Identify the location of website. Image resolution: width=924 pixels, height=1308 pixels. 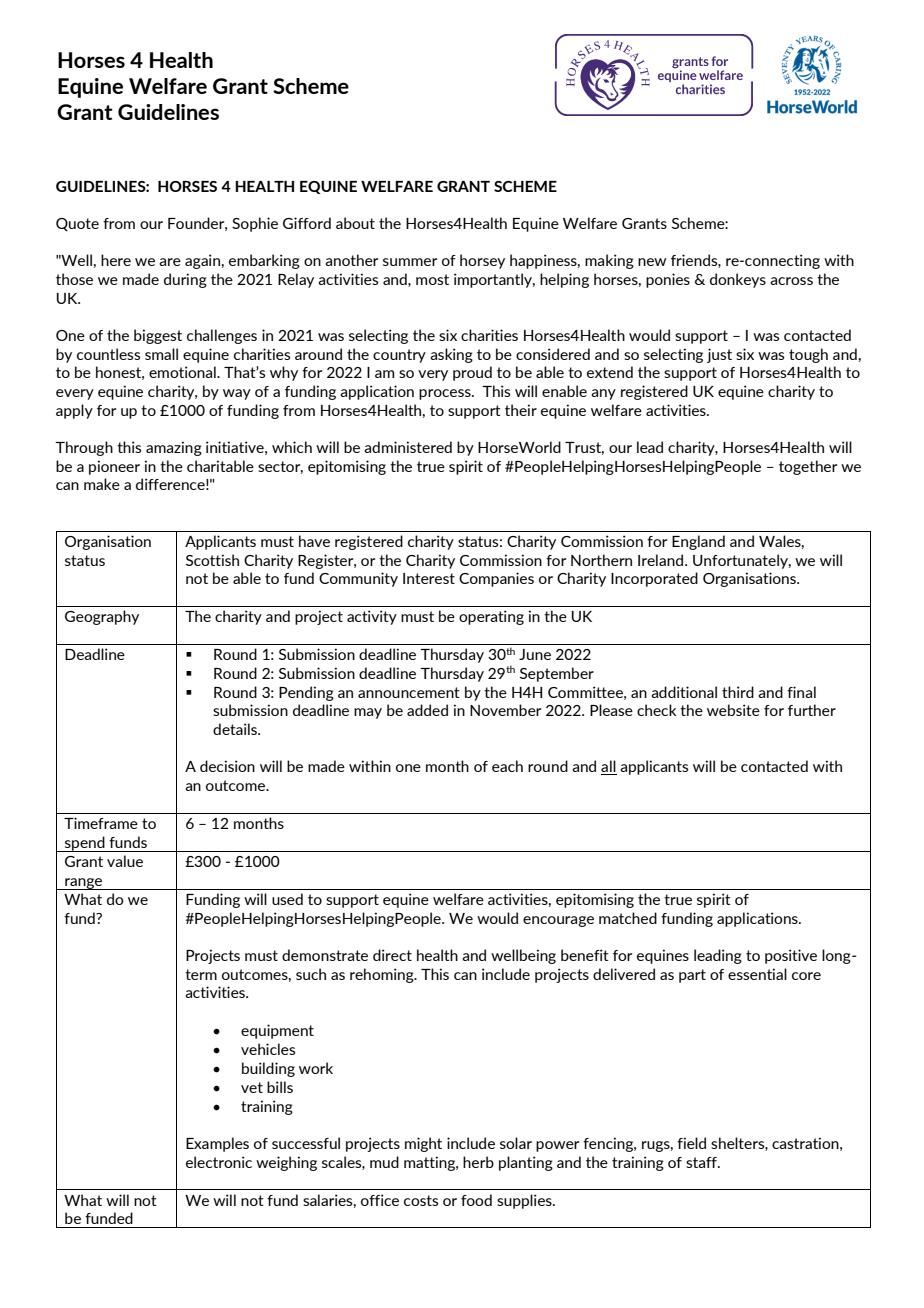
(733, 710).
